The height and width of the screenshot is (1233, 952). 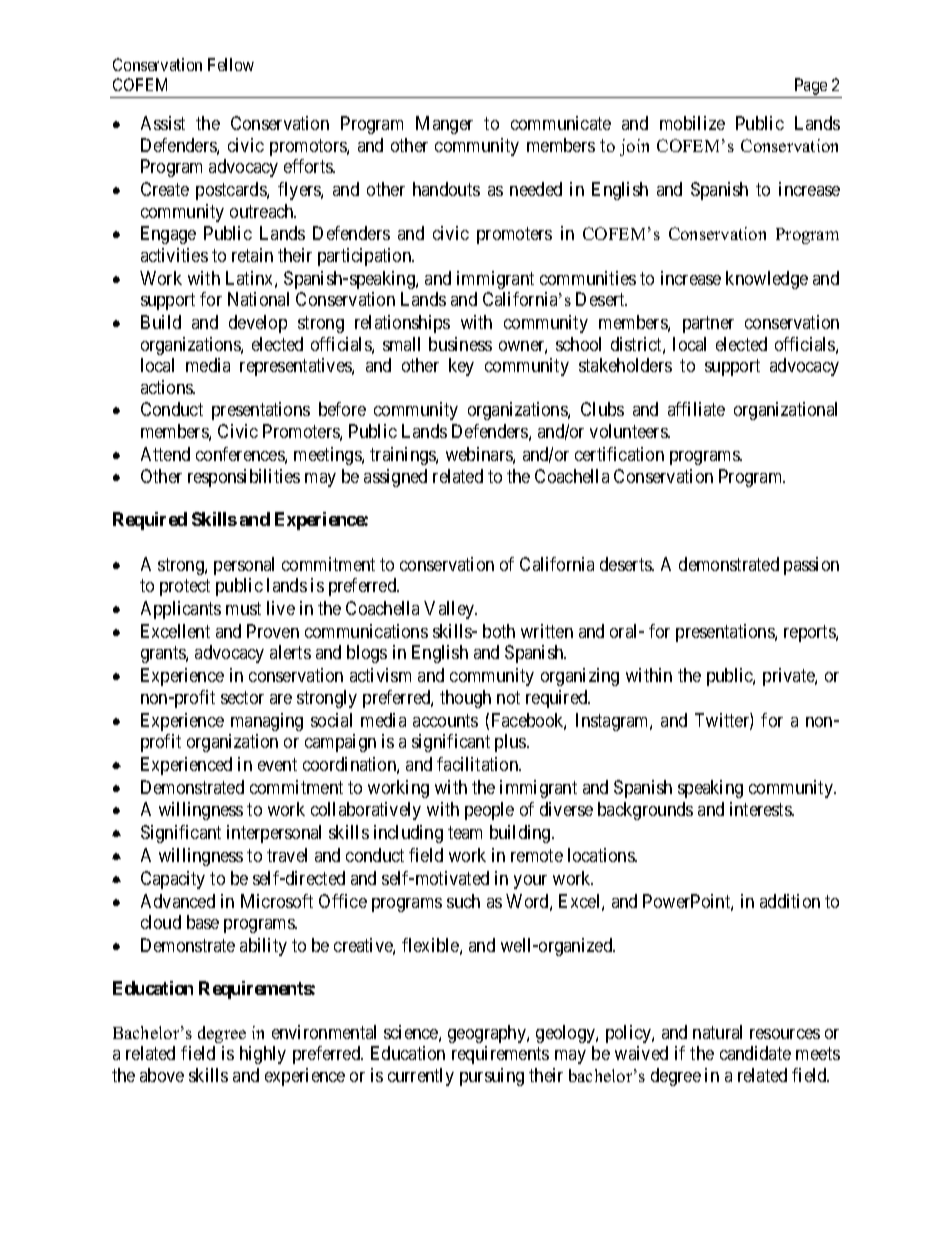 What do you see at coordinates (450, 610) in the screenshot?
I see `Valley` at bounding box center [450, 610].
